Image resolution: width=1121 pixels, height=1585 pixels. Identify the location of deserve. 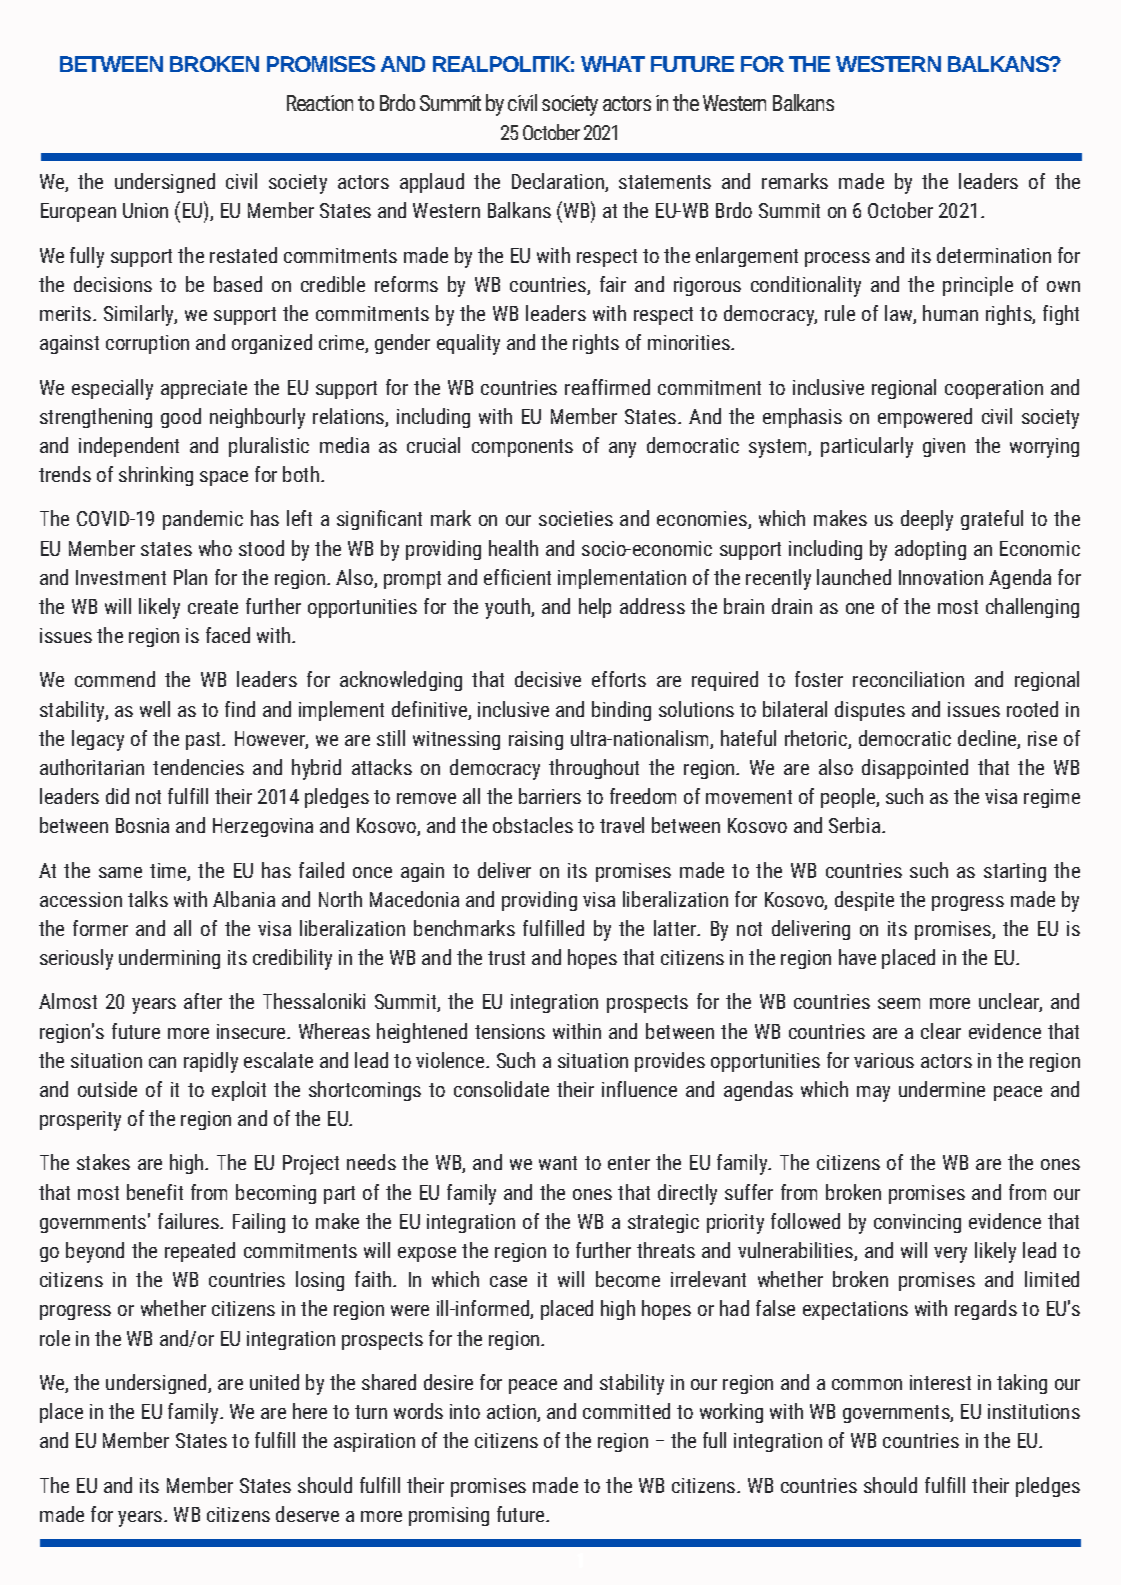
(307, 1514).
